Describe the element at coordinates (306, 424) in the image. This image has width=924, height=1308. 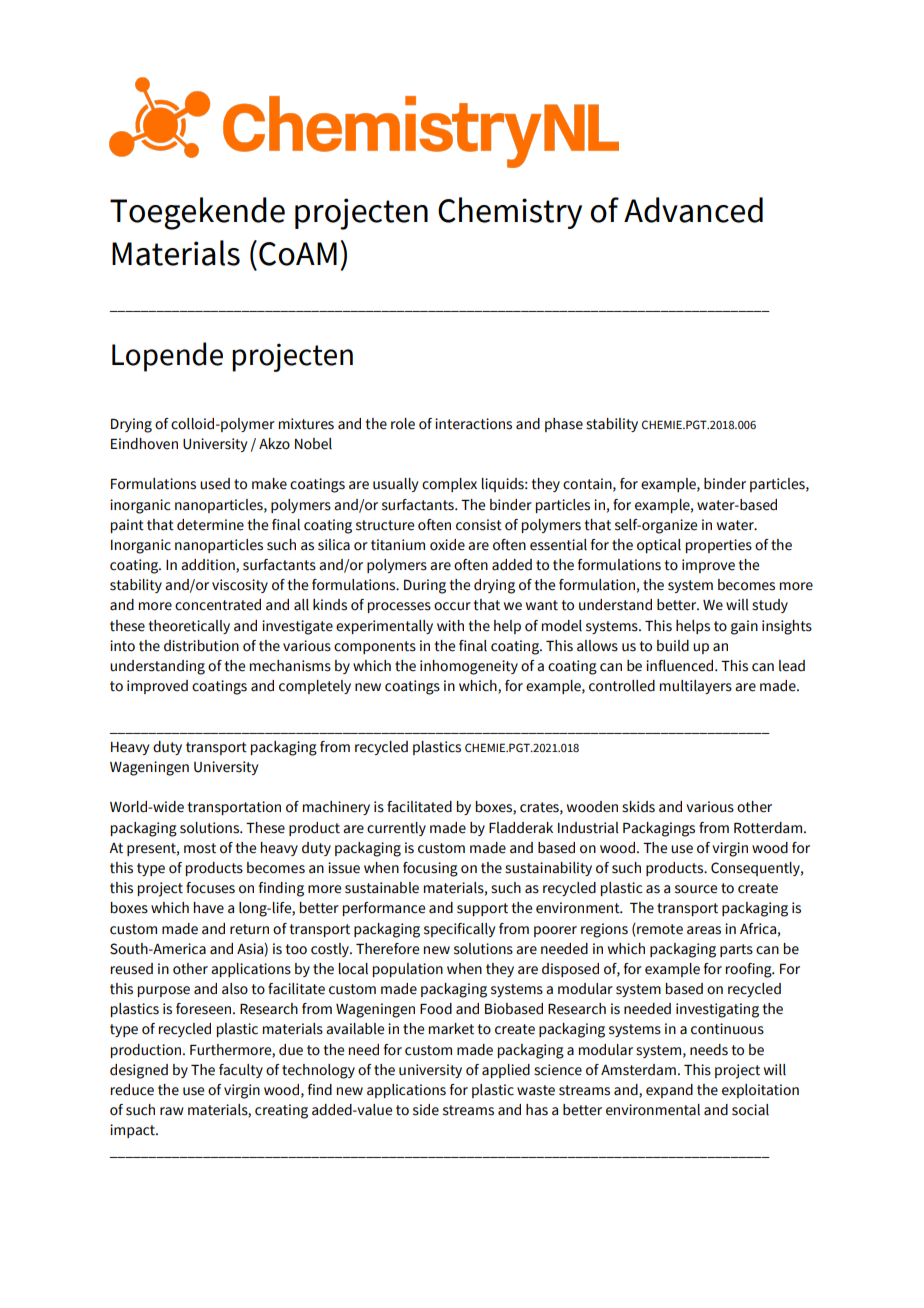
I see `mixtures` at that location.
